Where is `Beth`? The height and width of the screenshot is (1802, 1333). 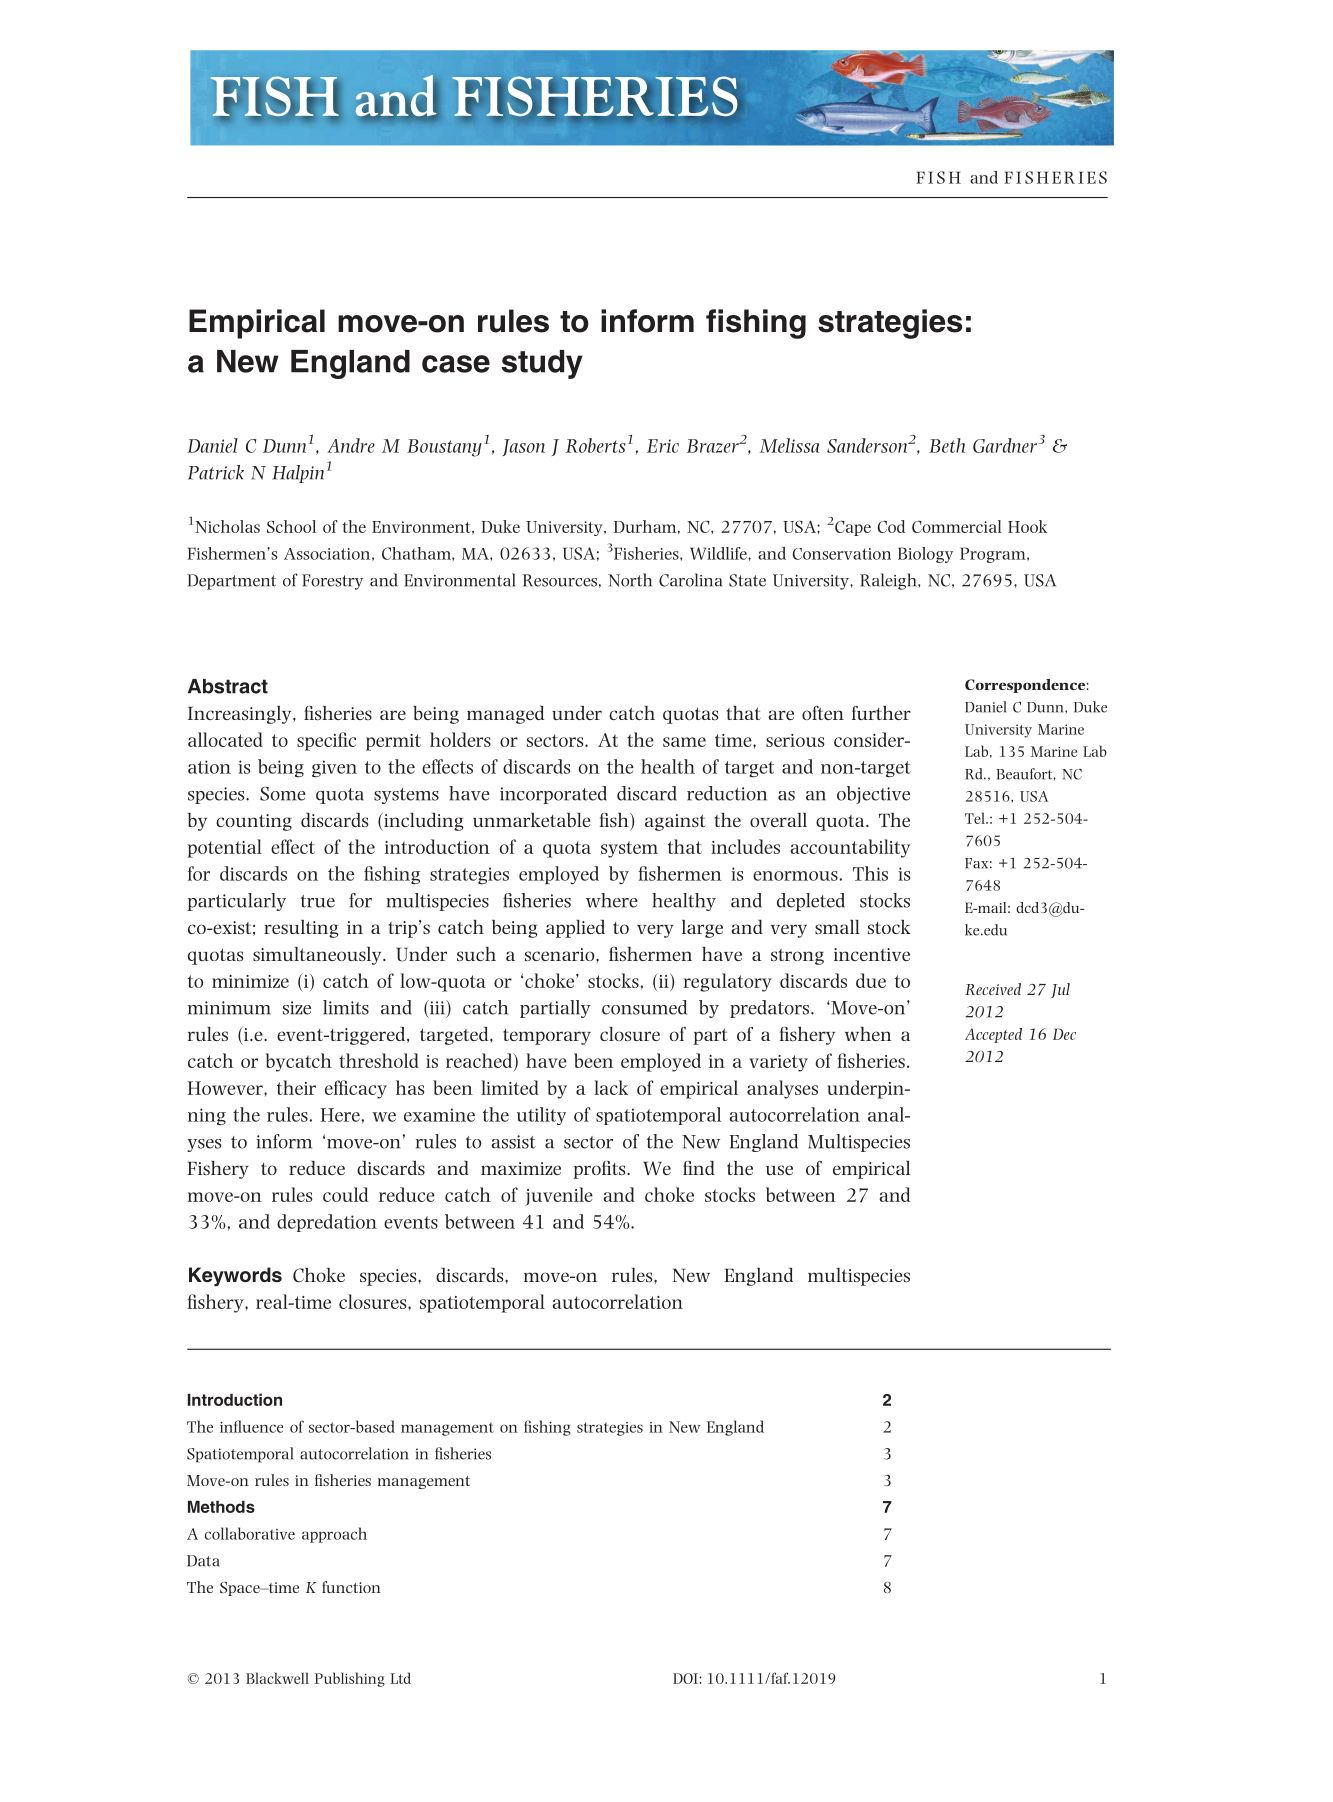 Beth is located at coordinates (947, 445).
